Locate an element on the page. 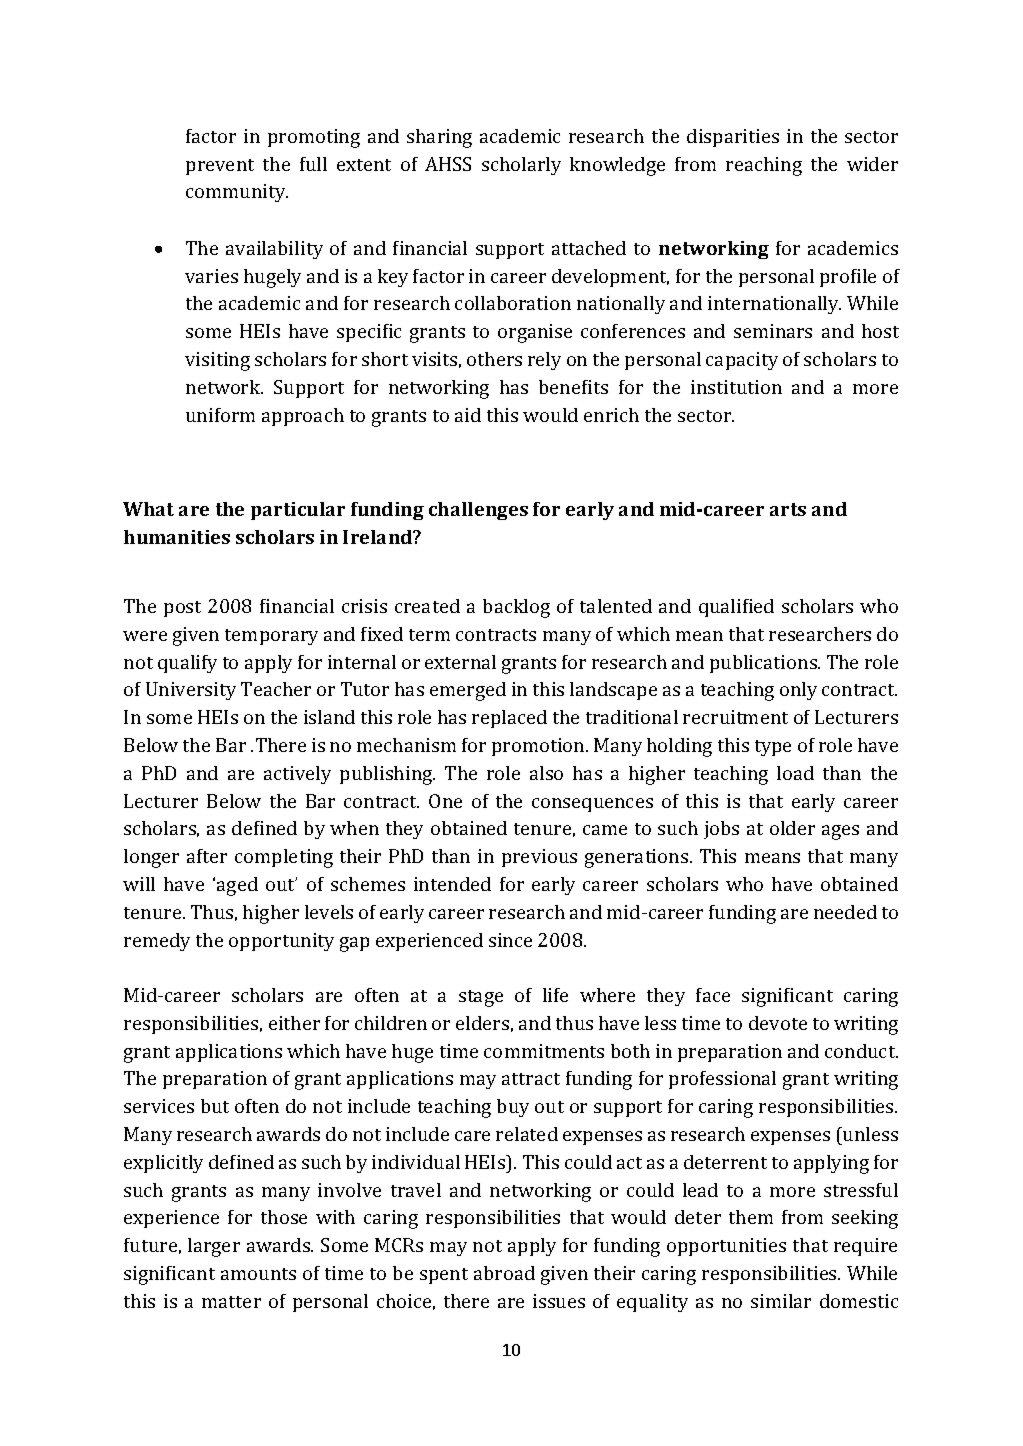 Image resolution: width=1023 pixels, height=1446 pixels. abroad is located at coordinates (504, 1273).
